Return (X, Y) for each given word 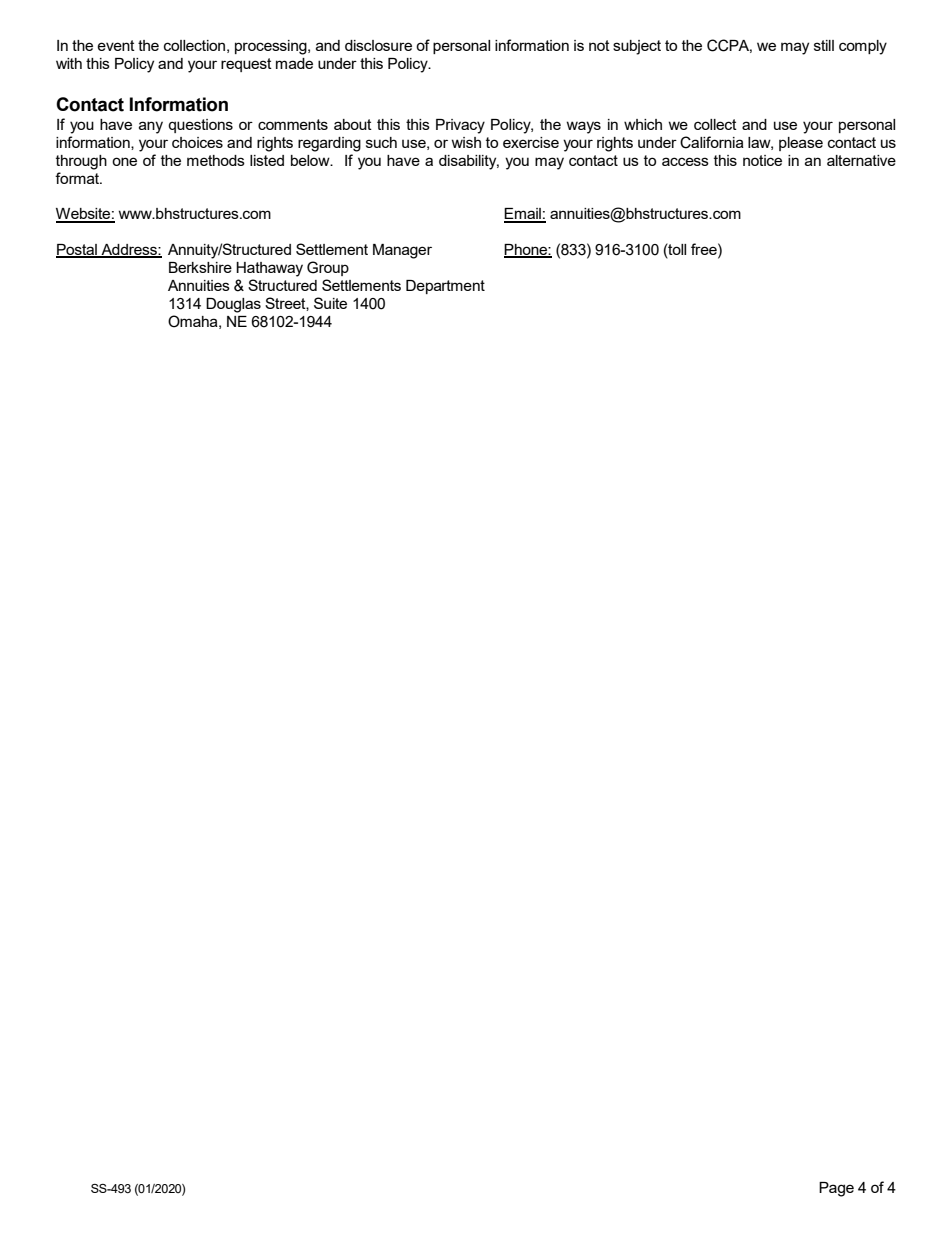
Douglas (233, 305)
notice (762, 160)
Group (328, 268)
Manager (402, 251)
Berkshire (200, 267)
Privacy (460, 126)
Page (836, 1189)
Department (445, 287)
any (151, 127)
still (824, 45)
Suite (330, 303)
